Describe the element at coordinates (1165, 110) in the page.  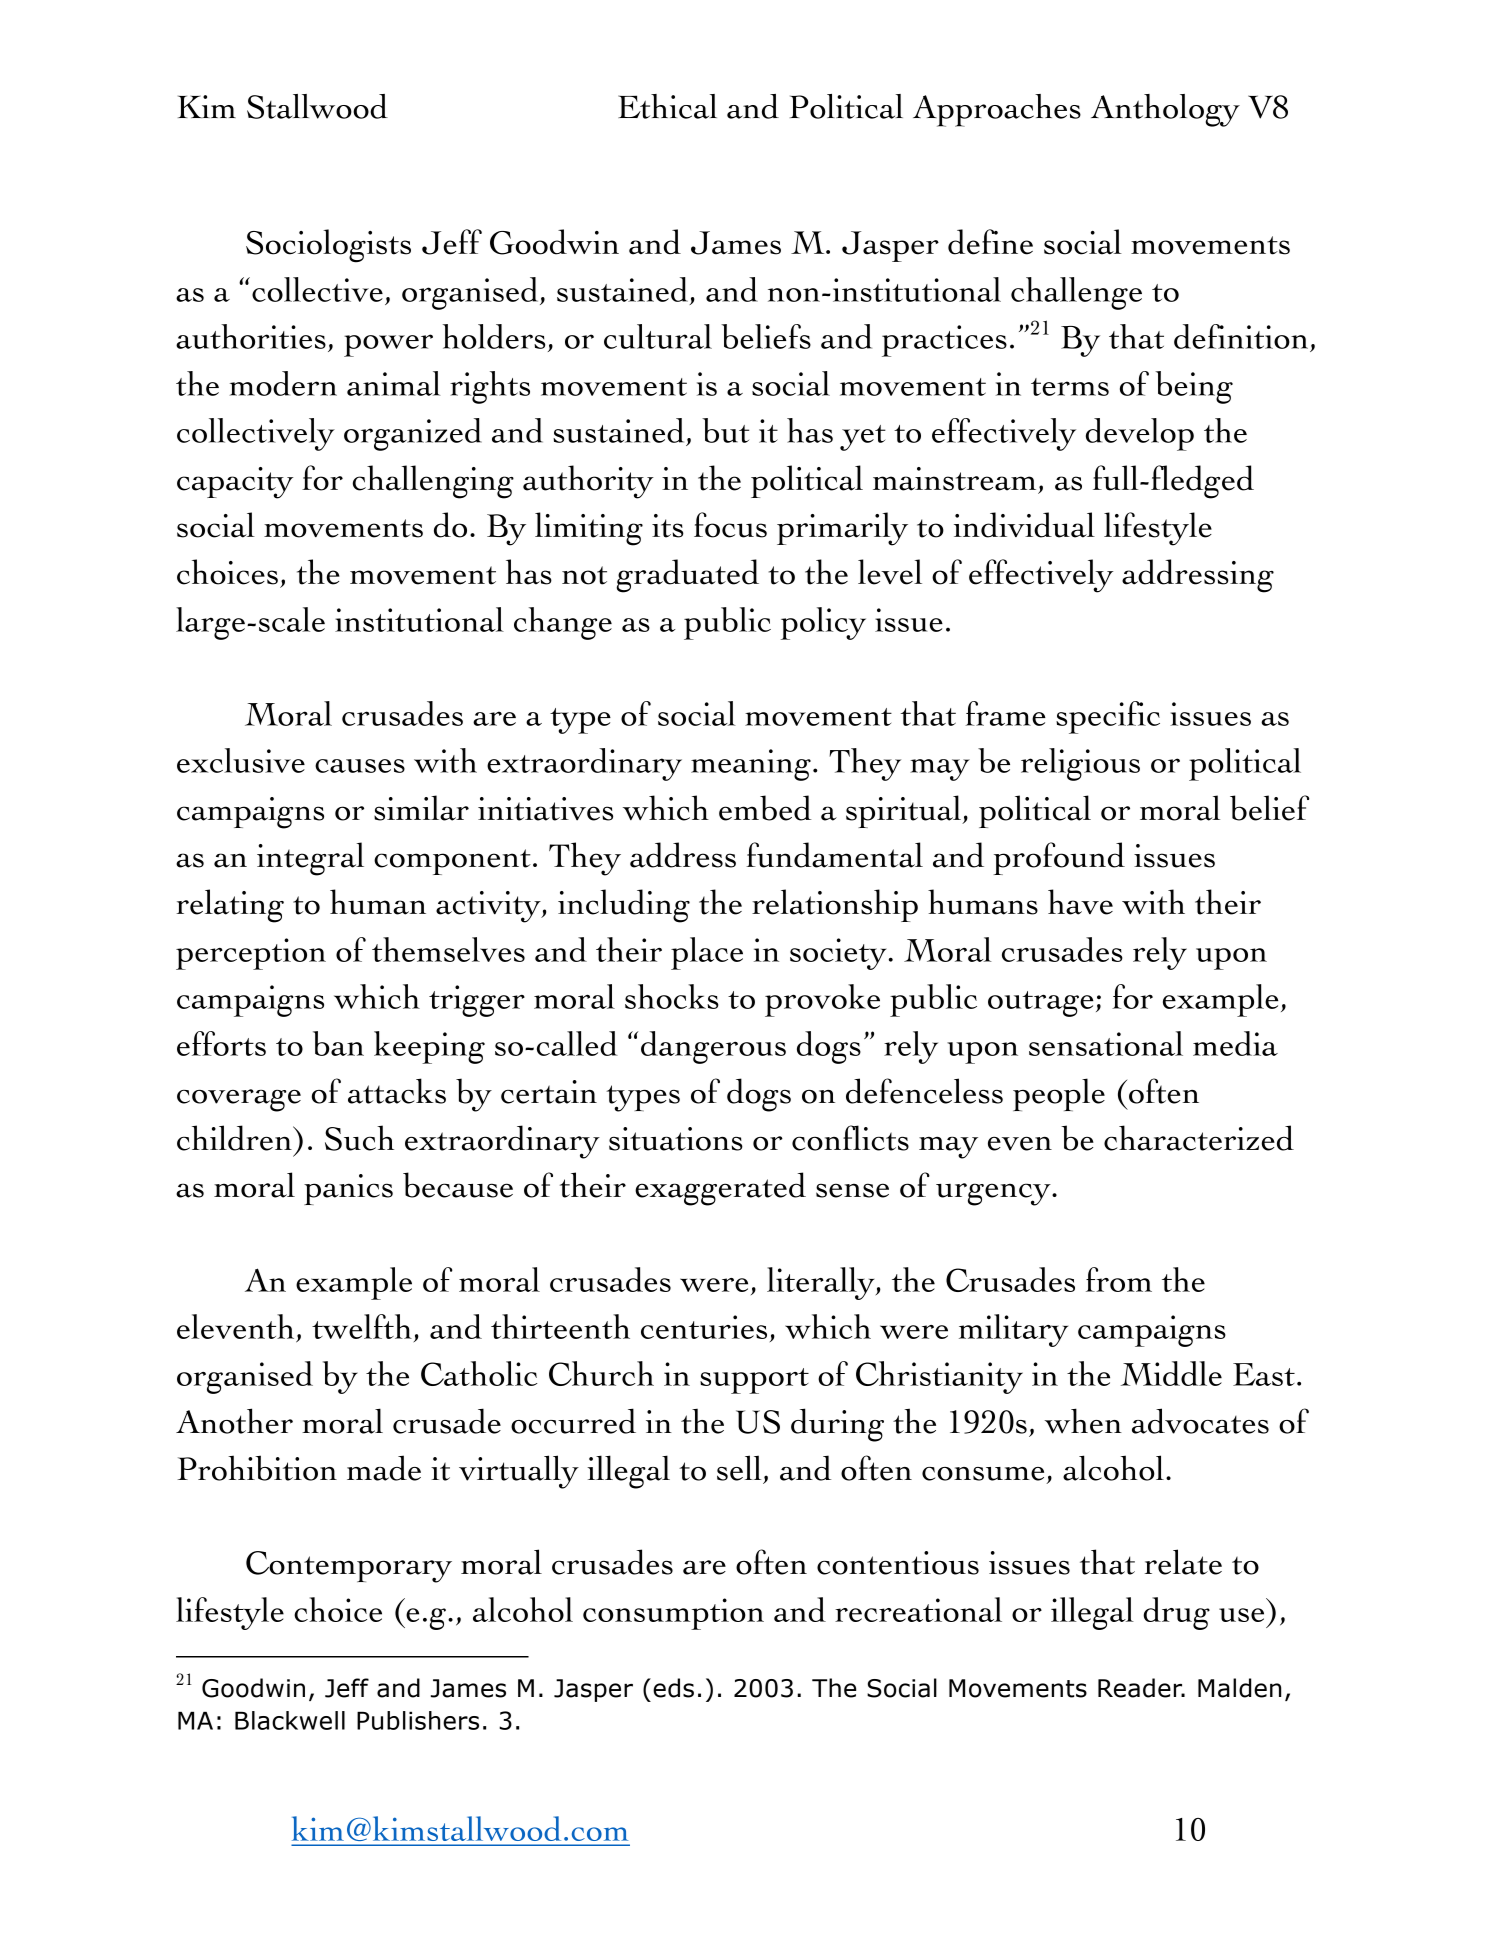
I see `Anthology` at that location.
